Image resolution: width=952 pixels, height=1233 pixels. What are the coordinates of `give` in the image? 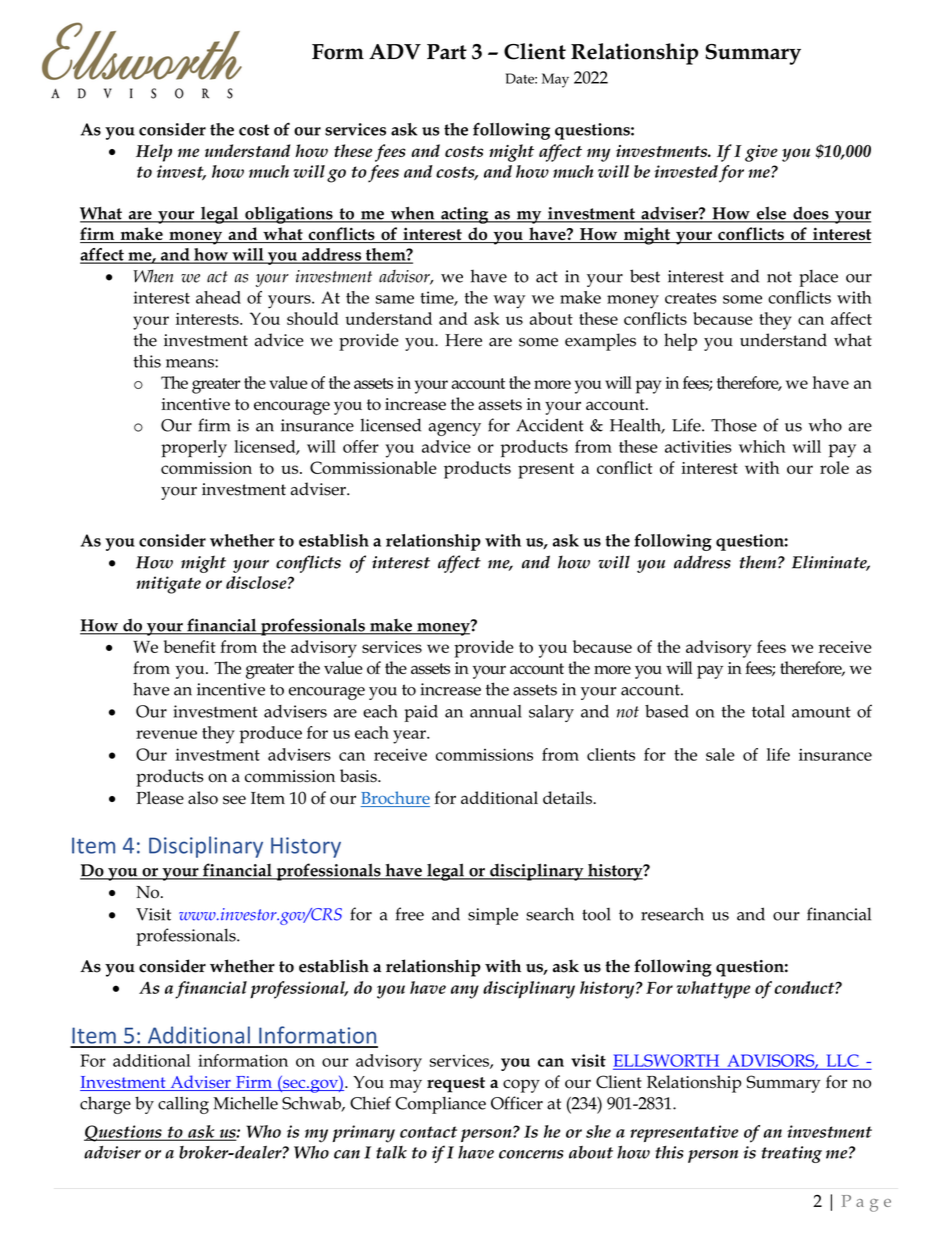 It's located at (761, 153).
